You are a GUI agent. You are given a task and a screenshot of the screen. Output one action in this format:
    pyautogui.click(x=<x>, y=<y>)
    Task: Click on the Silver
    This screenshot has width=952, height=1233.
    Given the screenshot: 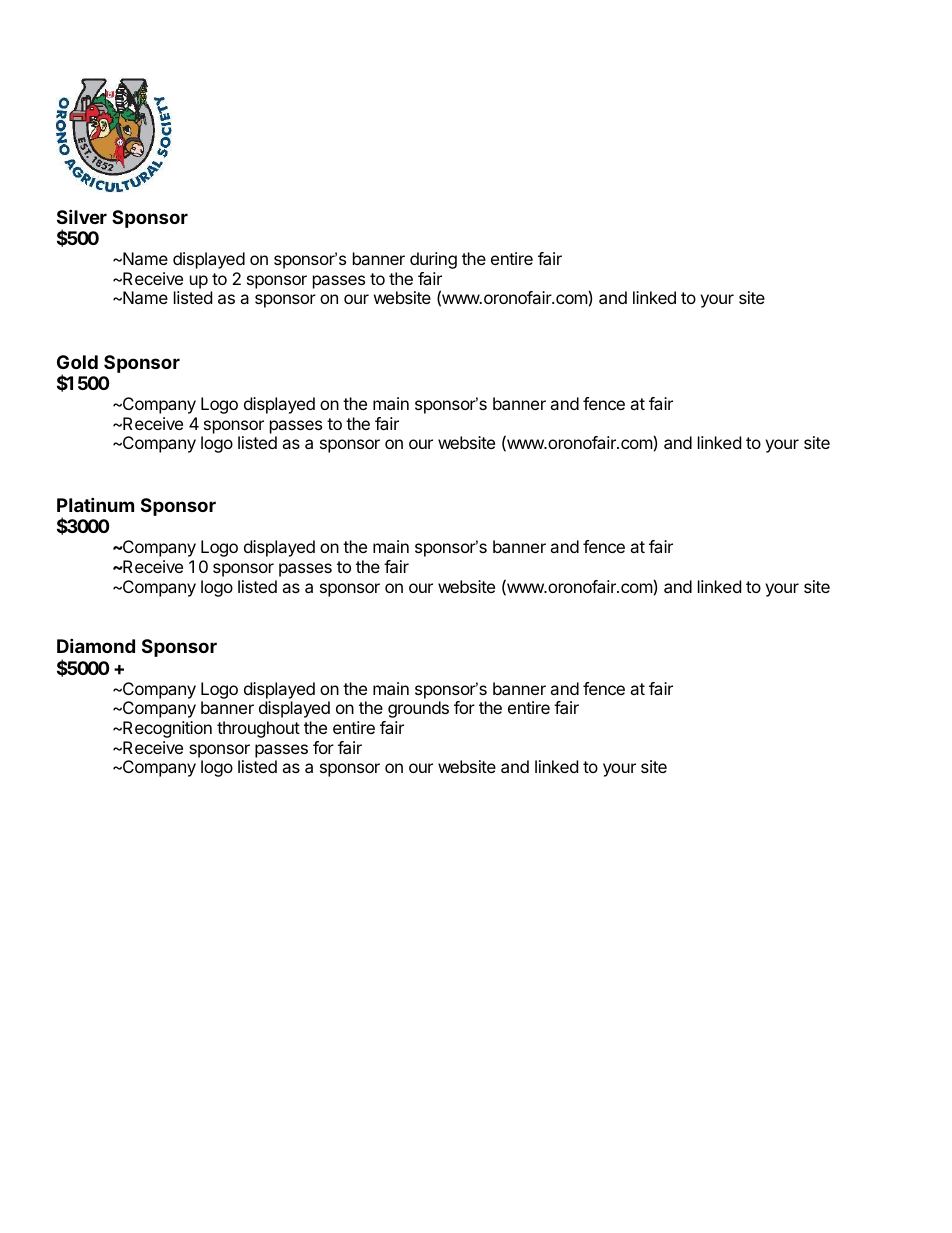 What is the action you would take?
    pyautogui.click(x=82, y=216)
